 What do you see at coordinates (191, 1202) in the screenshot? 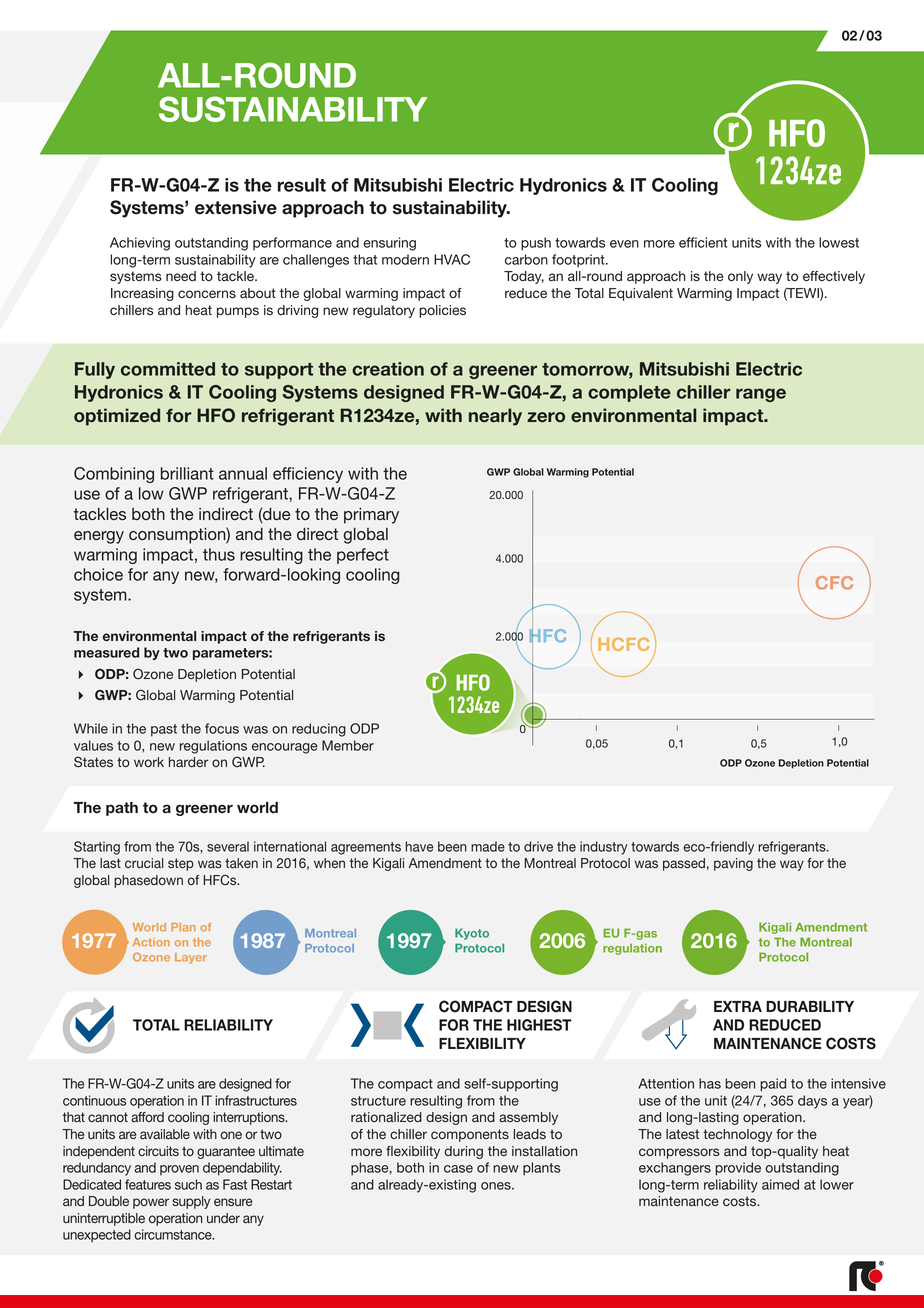
I see `supply` at bounding box center [191, 1202].
